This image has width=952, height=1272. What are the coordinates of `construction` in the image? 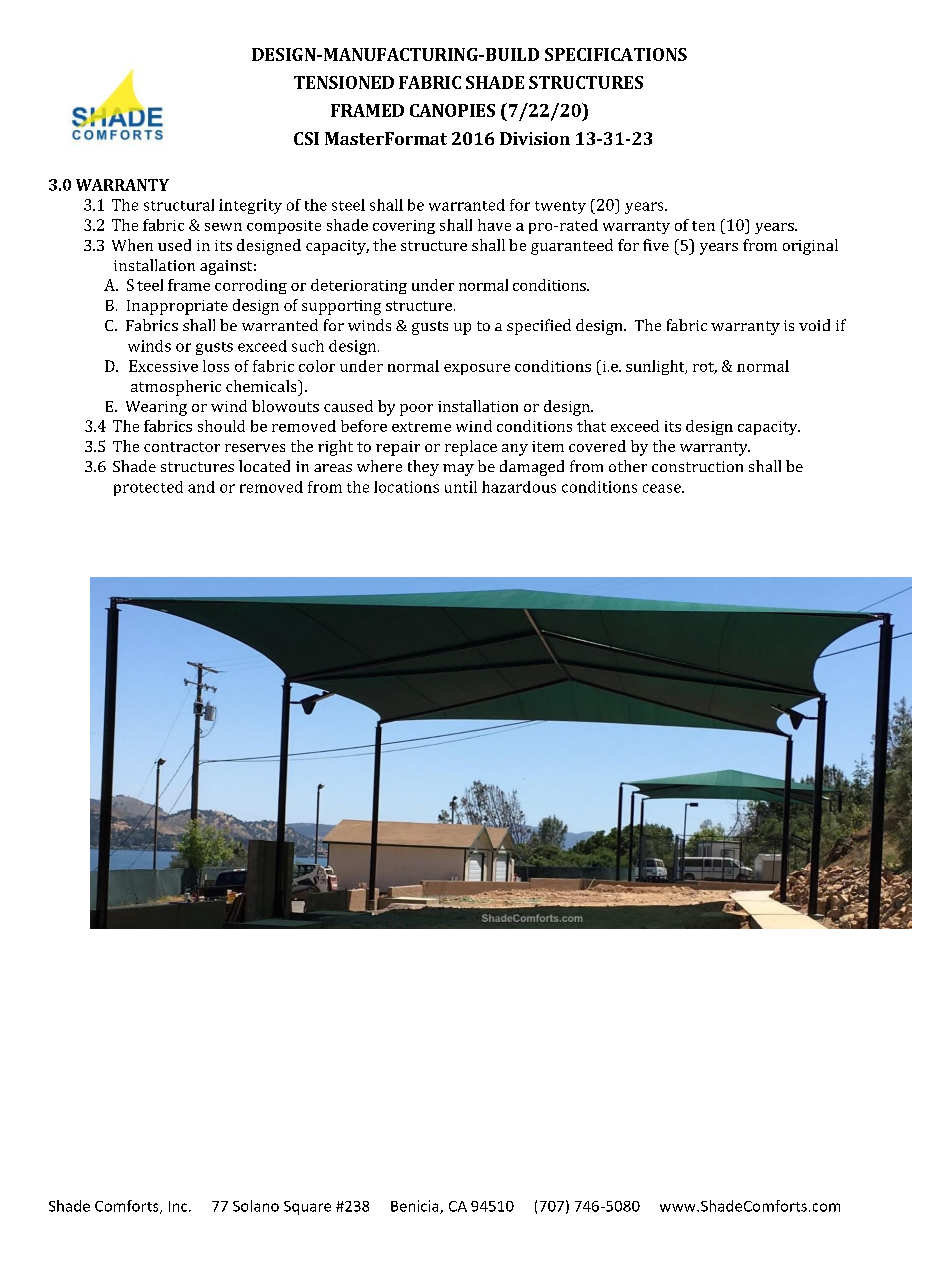 It's located at (697, 466).
